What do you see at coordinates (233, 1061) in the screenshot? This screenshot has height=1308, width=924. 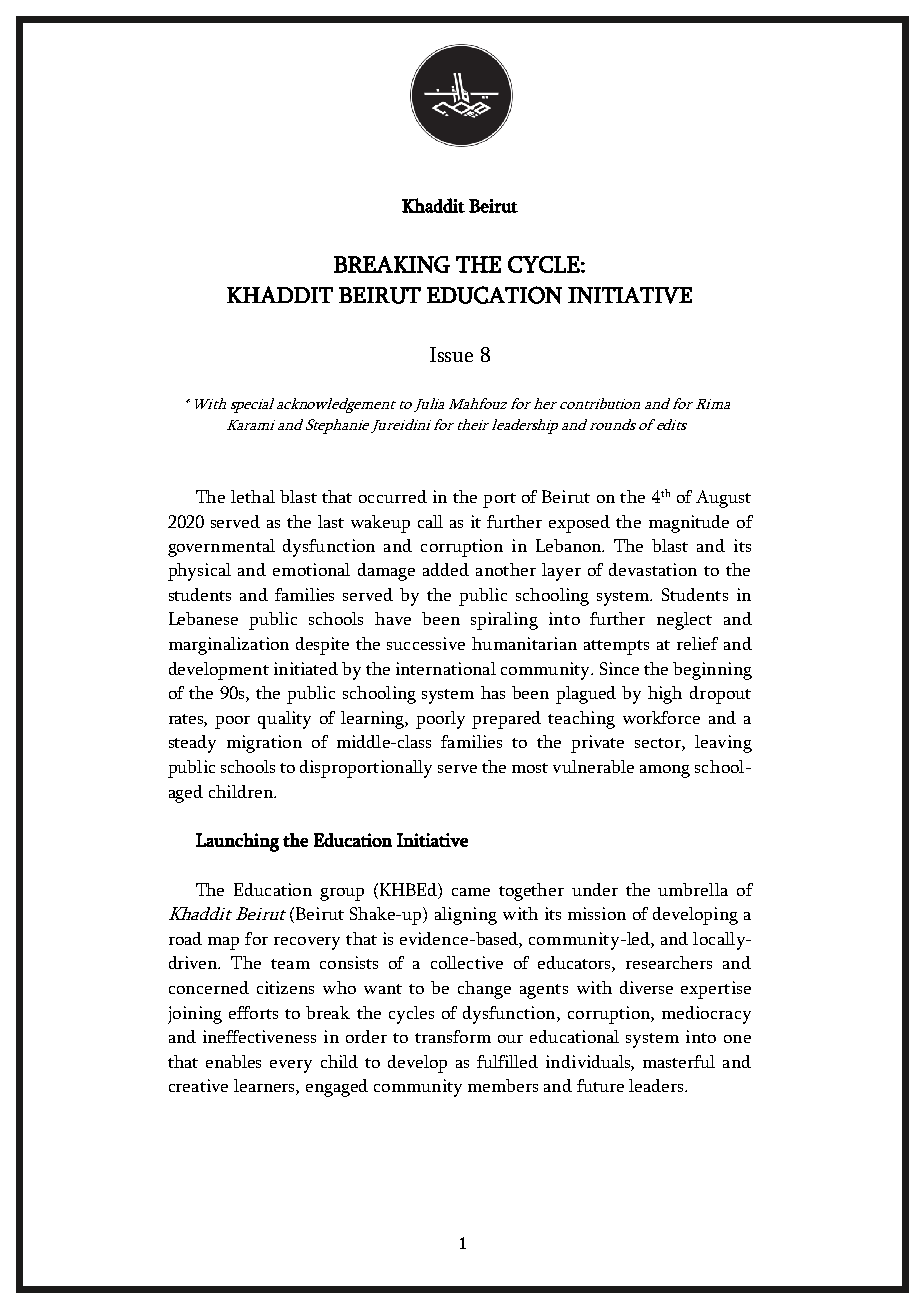 I see `enables` at bounding box center [233, 1061].
